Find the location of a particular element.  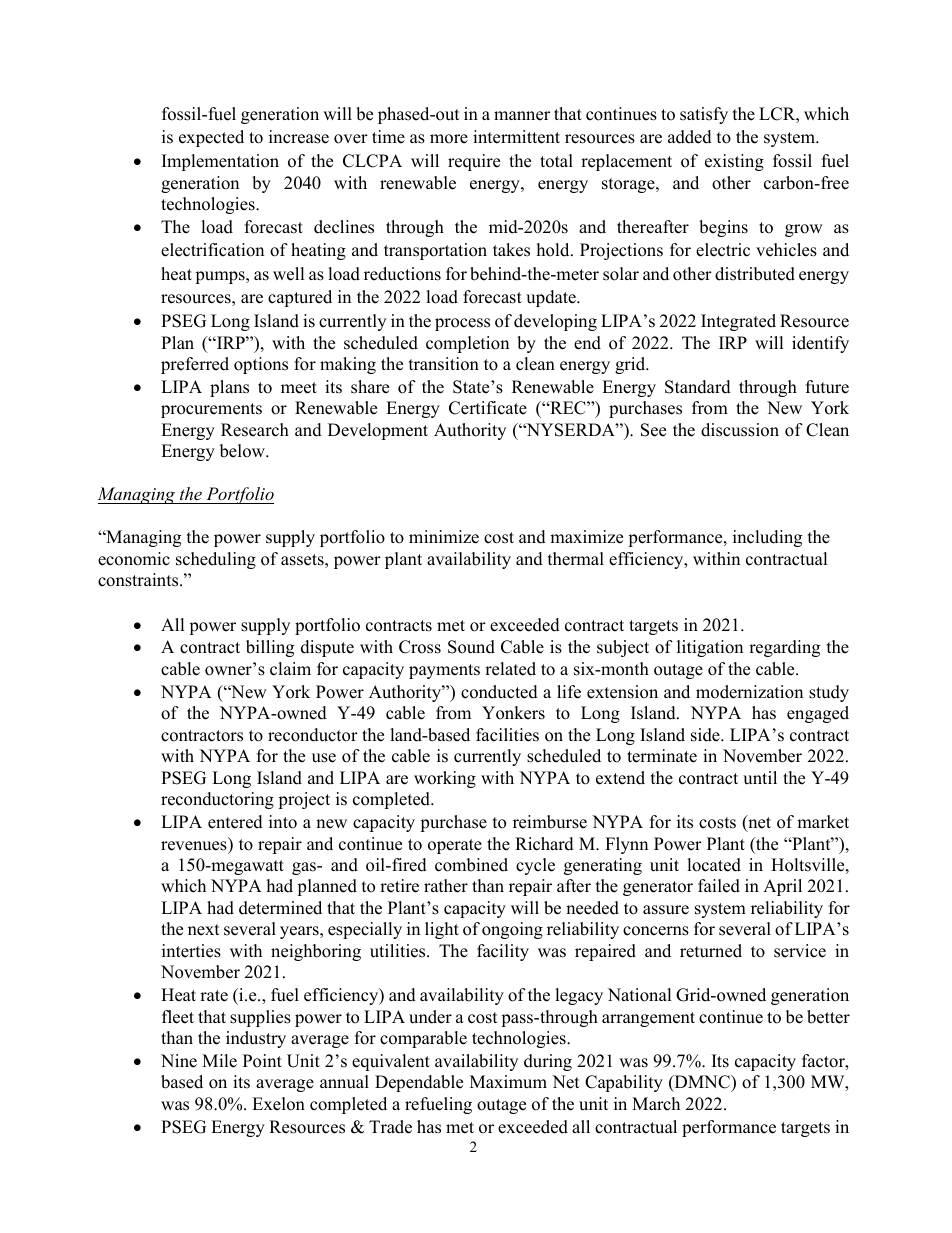

Maximum is located at coordinates (508, 1082).
